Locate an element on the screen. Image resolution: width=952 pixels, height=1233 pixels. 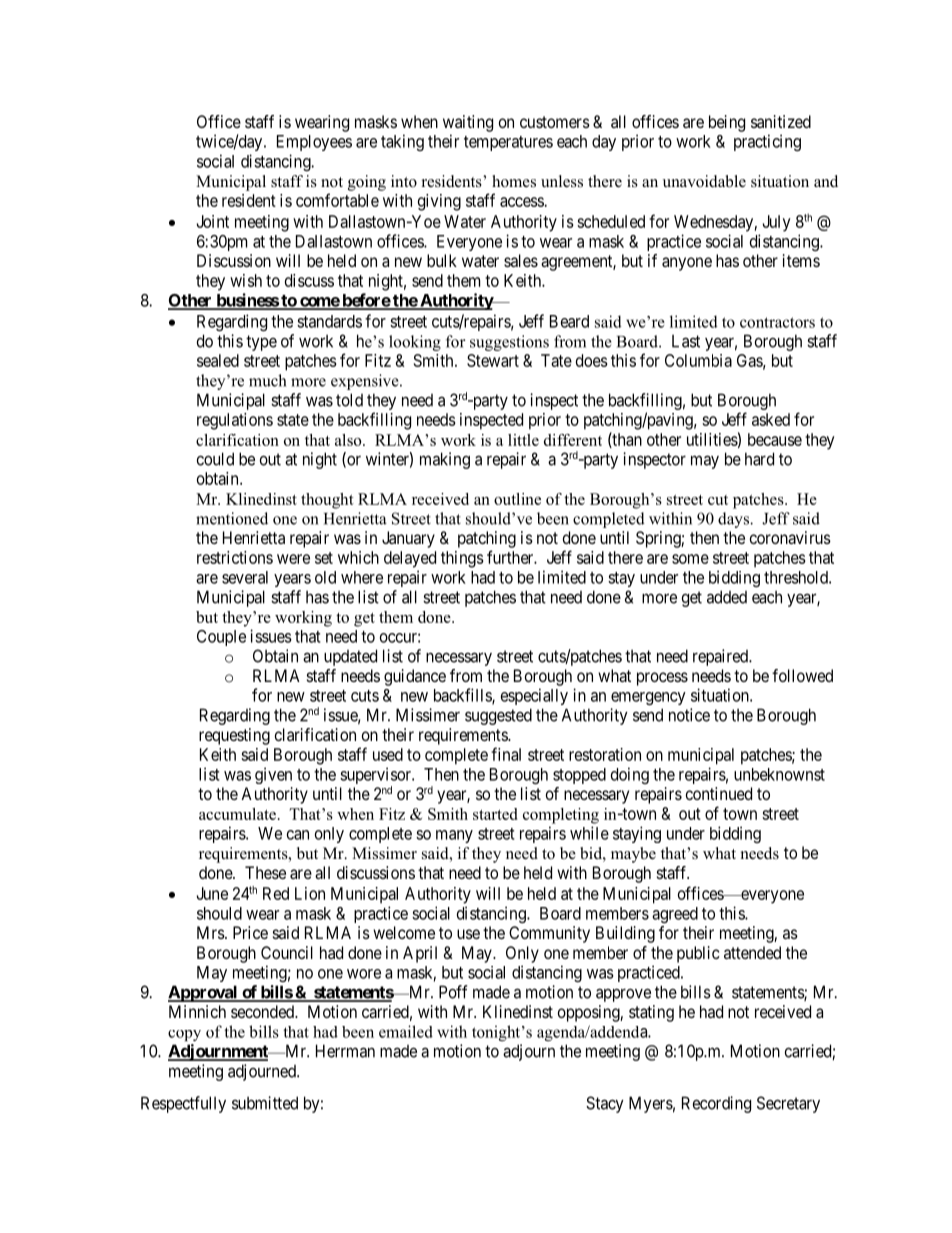
could is located at coordinates (215, 459).
